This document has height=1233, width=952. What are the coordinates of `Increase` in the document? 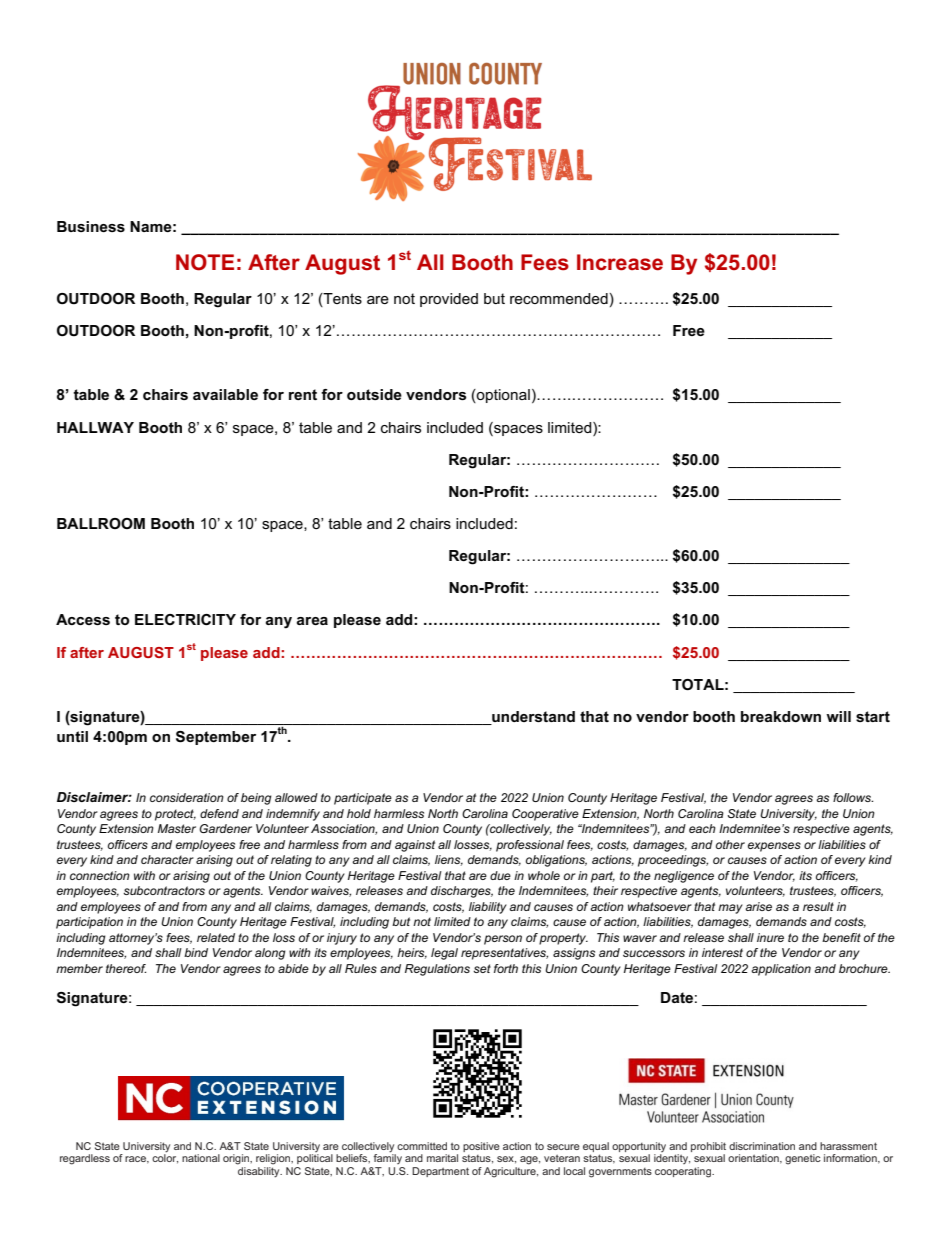 It's located at (620, 262).
